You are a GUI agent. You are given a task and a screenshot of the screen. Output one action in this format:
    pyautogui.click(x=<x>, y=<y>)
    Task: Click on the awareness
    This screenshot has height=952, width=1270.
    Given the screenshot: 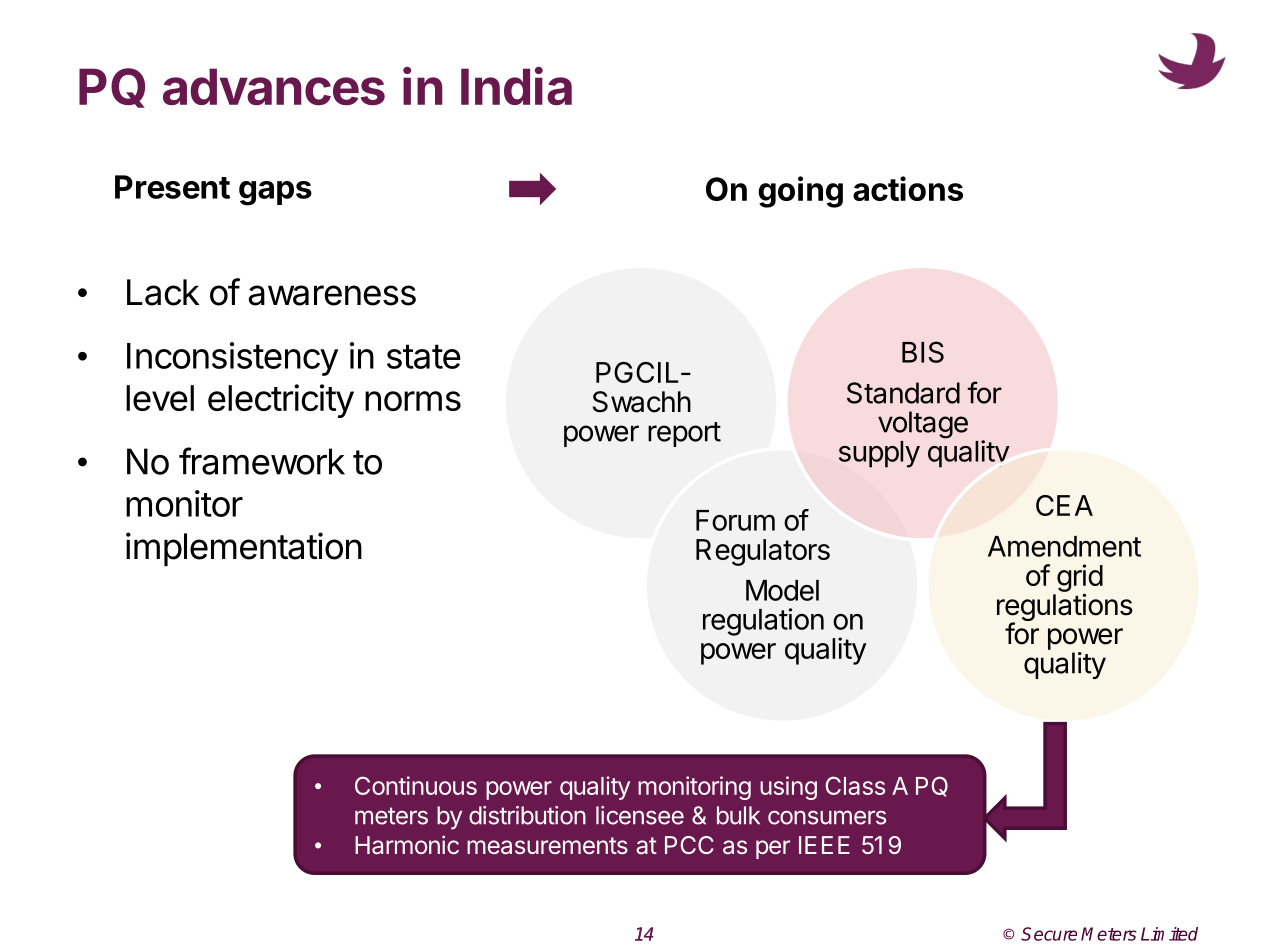 What is the action you would take?
    pyautogui.click(x=332, y=295)
